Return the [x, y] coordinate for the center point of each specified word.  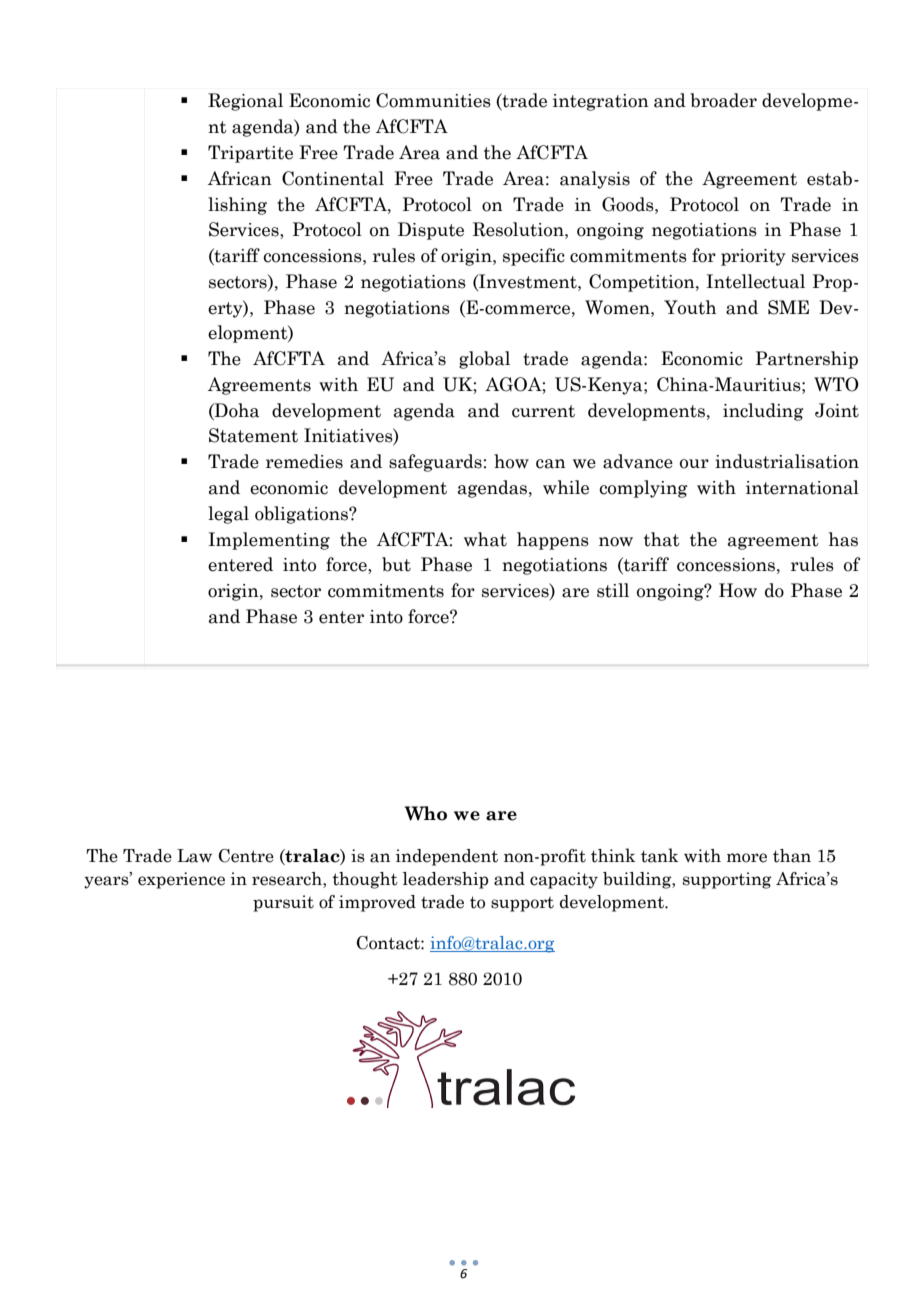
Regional [245, 102]
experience [181, 880]
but [396, 564]
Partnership [806, 360]
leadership [445, 880]
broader [723, 100]
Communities [433, 100]
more [747, 858]
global [484, 360]
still [613, 590]
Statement [253, 435]
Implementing [269, 541]
